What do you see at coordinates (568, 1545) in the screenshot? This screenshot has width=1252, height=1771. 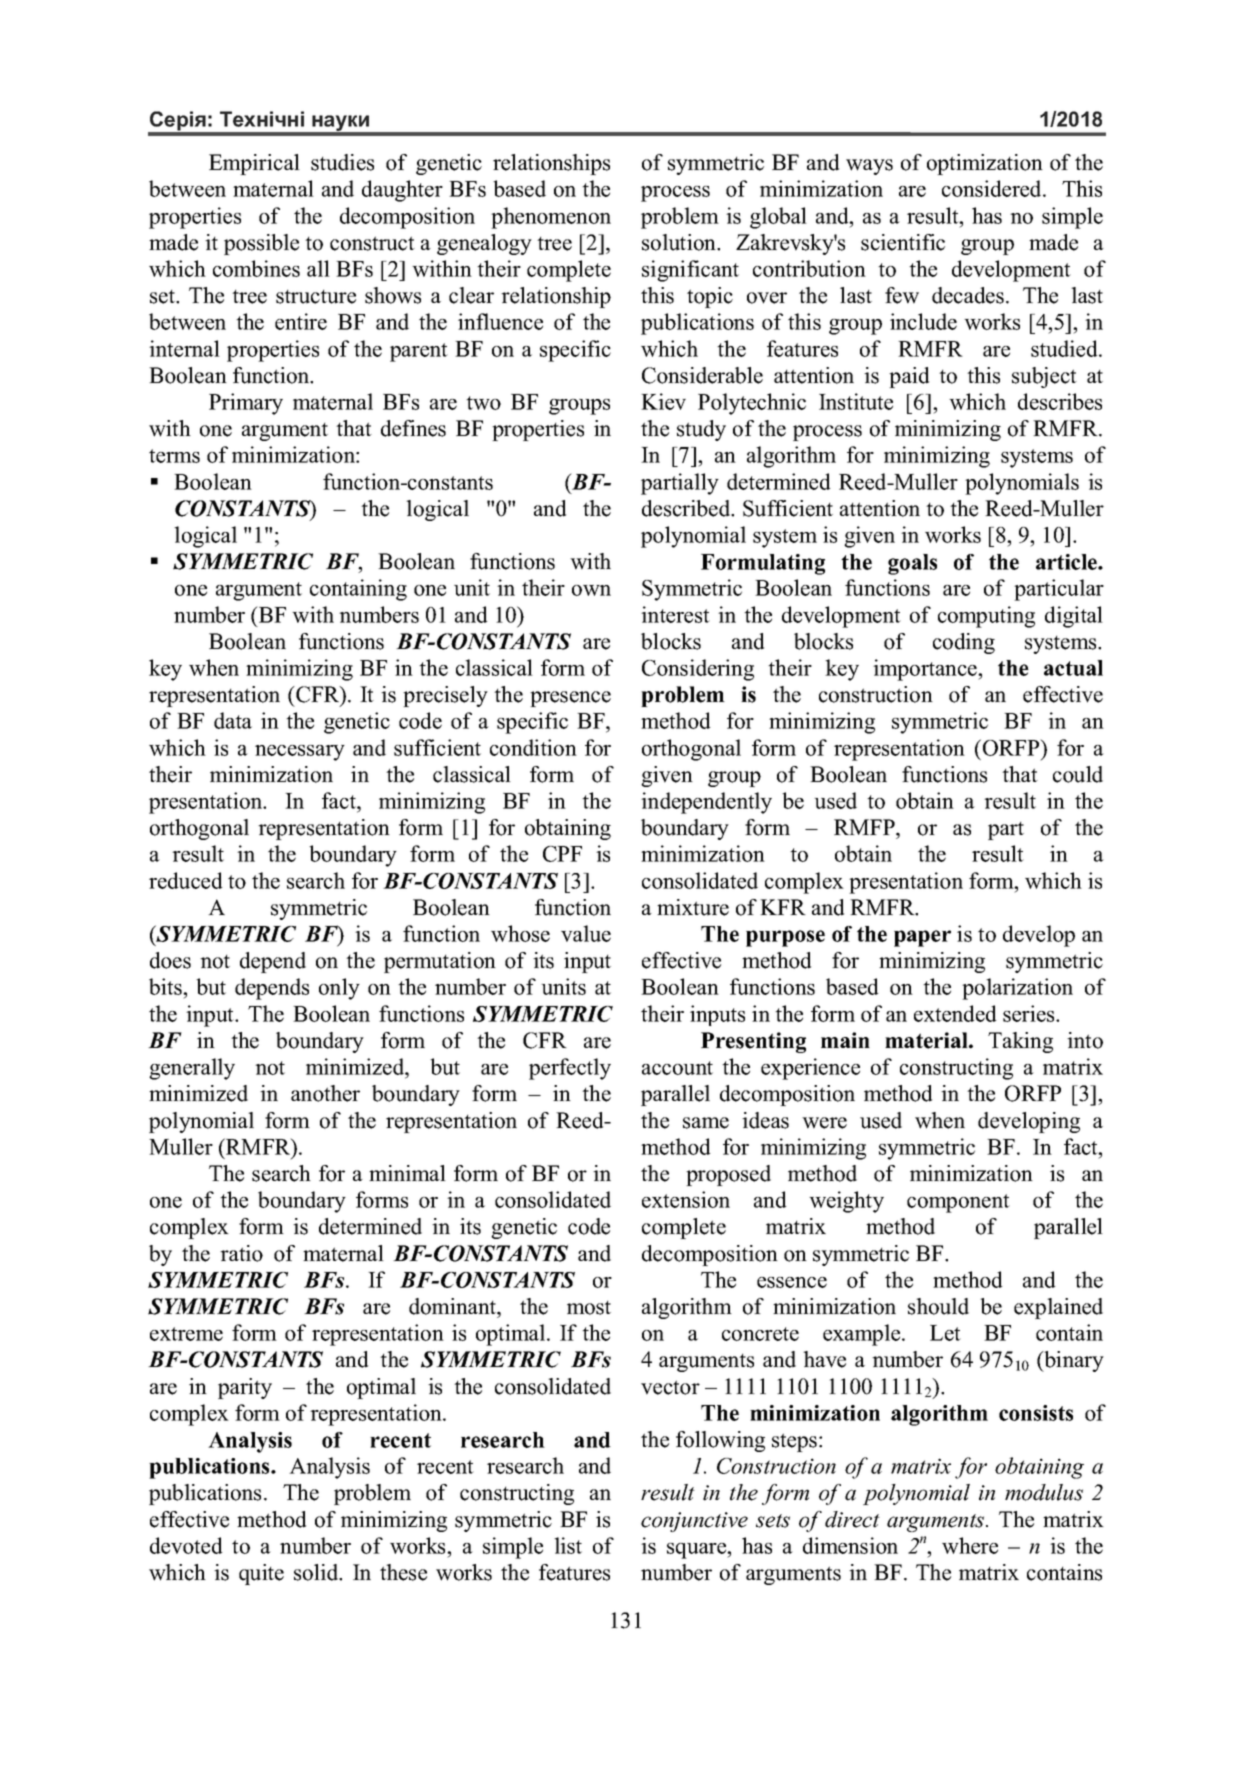 I see `list` at bounding box center [568, 1545].
